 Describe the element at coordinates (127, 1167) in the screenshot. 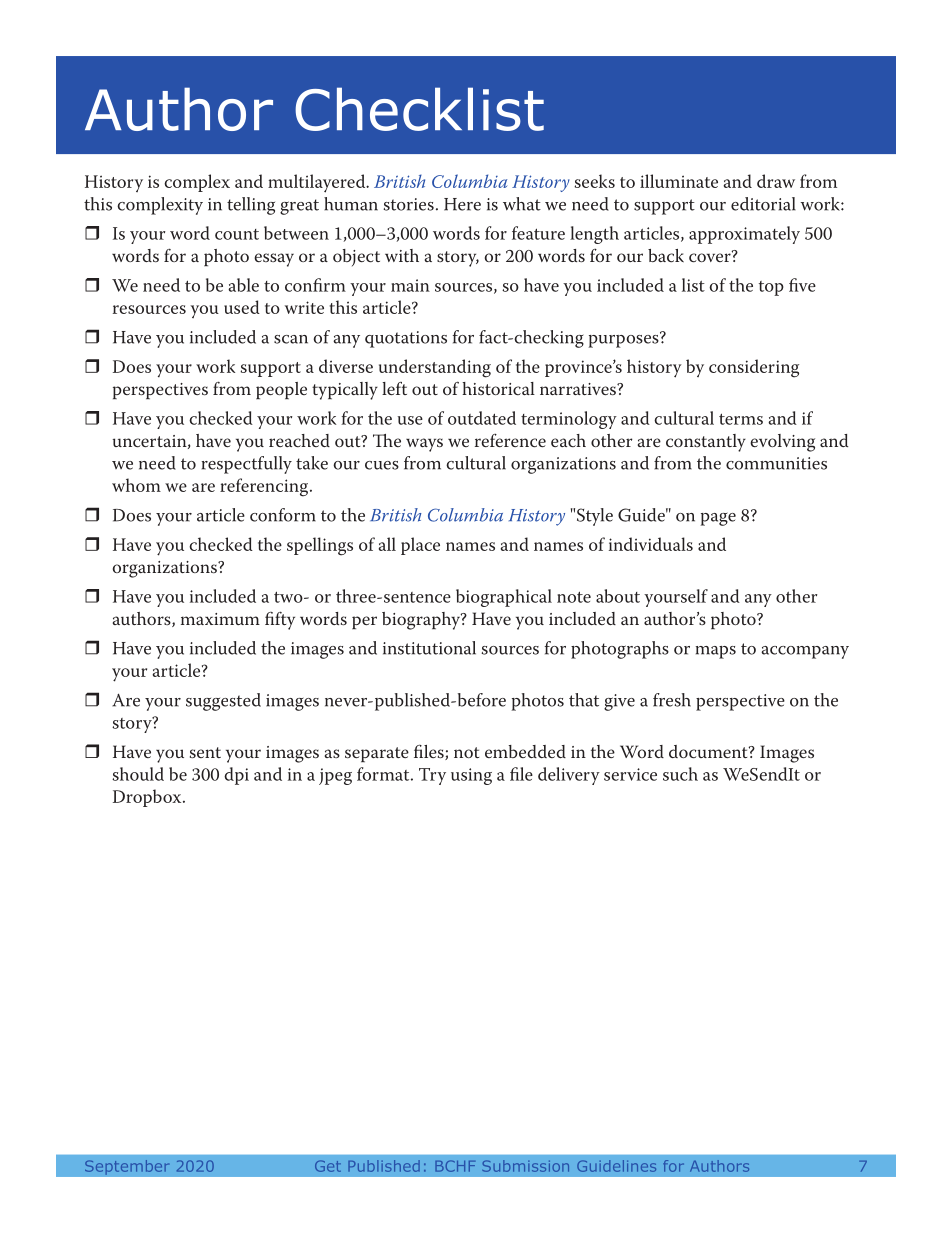

I see `September` at that location.
